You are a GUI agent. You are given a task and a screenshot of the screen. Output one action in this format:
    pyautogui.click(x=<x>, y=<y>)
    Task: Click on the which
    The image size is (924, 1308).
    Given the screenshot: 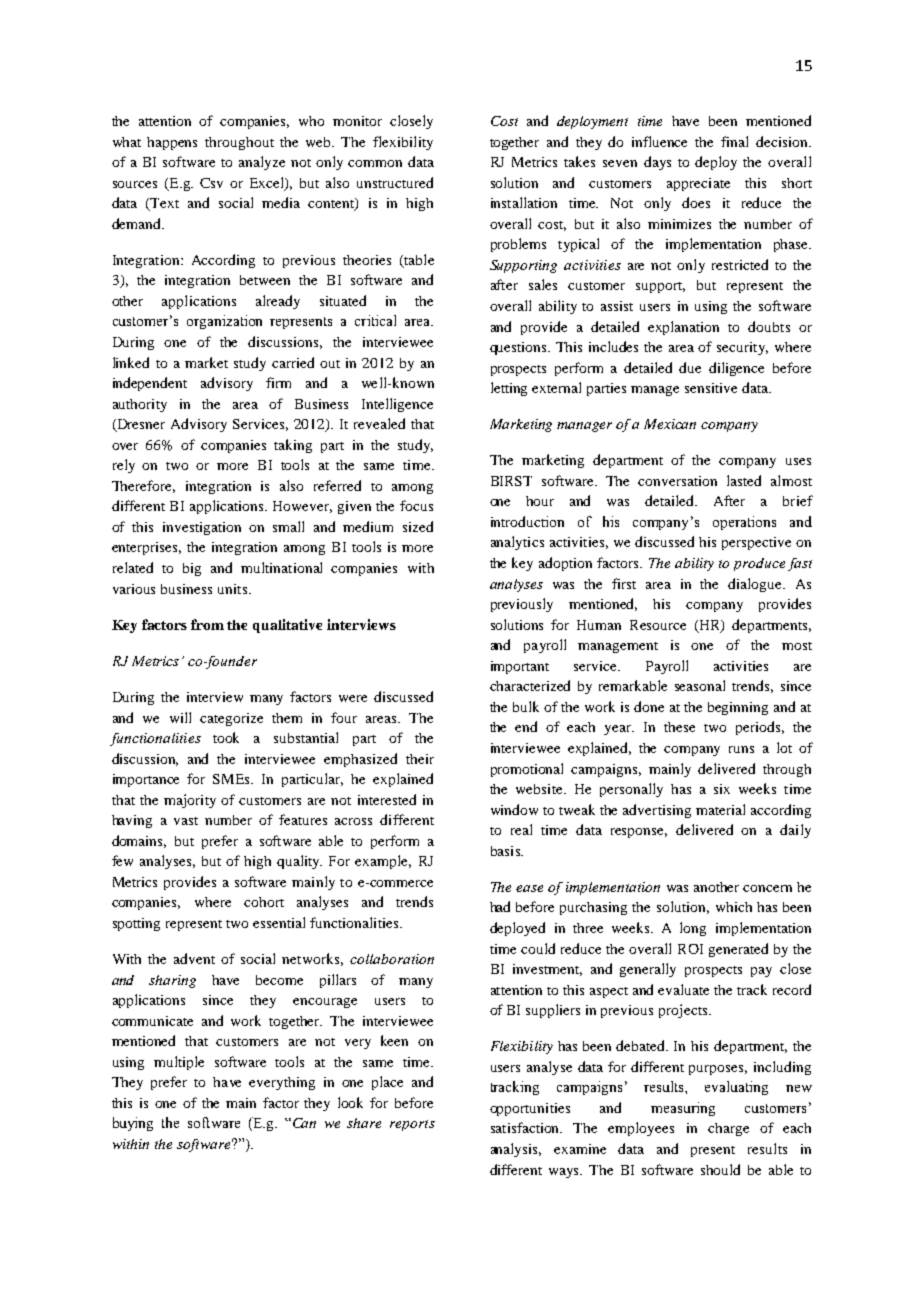 What is the action you would take?
    pyautogui.click(x=734, y=907)
